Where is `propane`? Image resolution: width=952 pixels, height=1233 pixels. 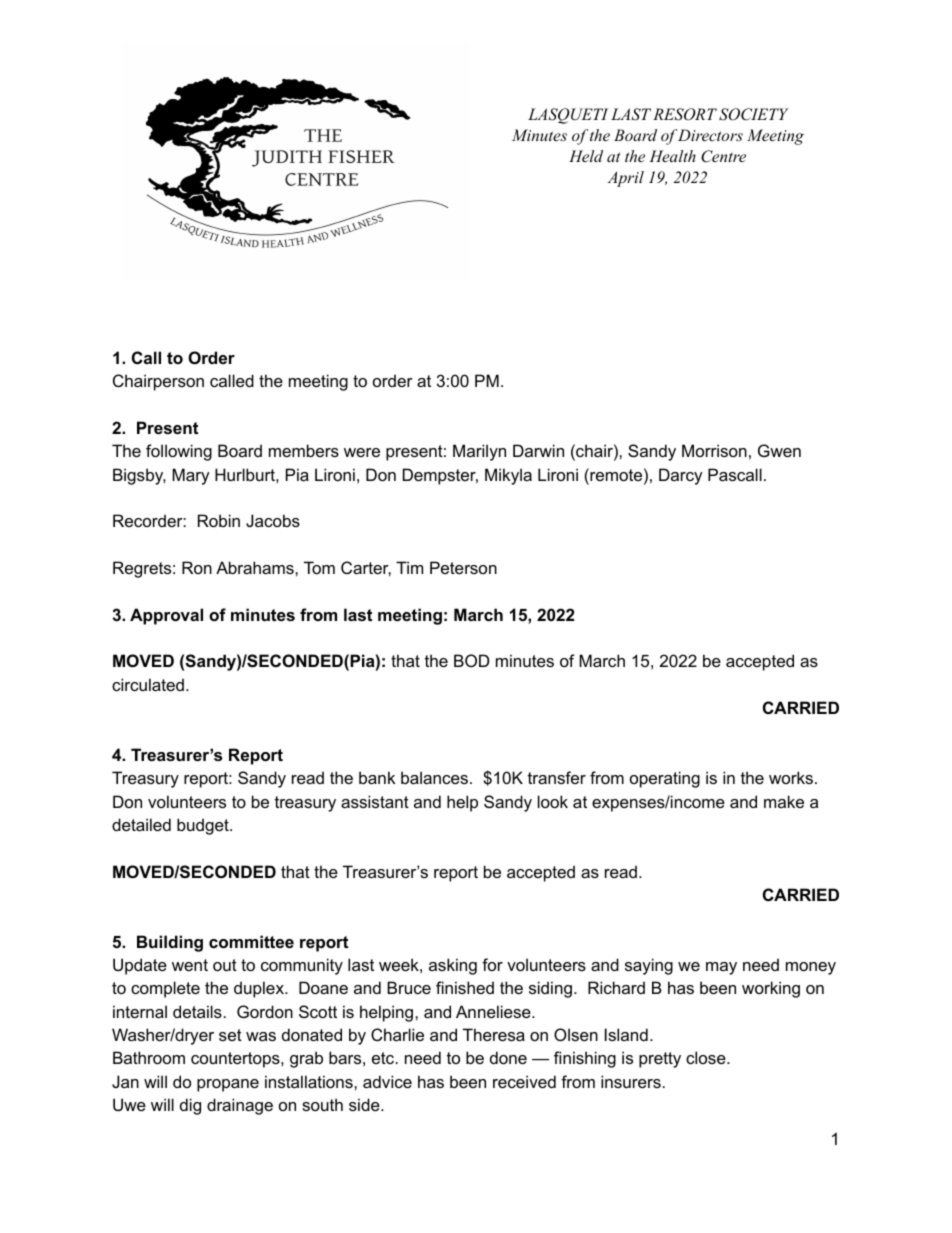
propane is located at coordinates (228, 1085).
